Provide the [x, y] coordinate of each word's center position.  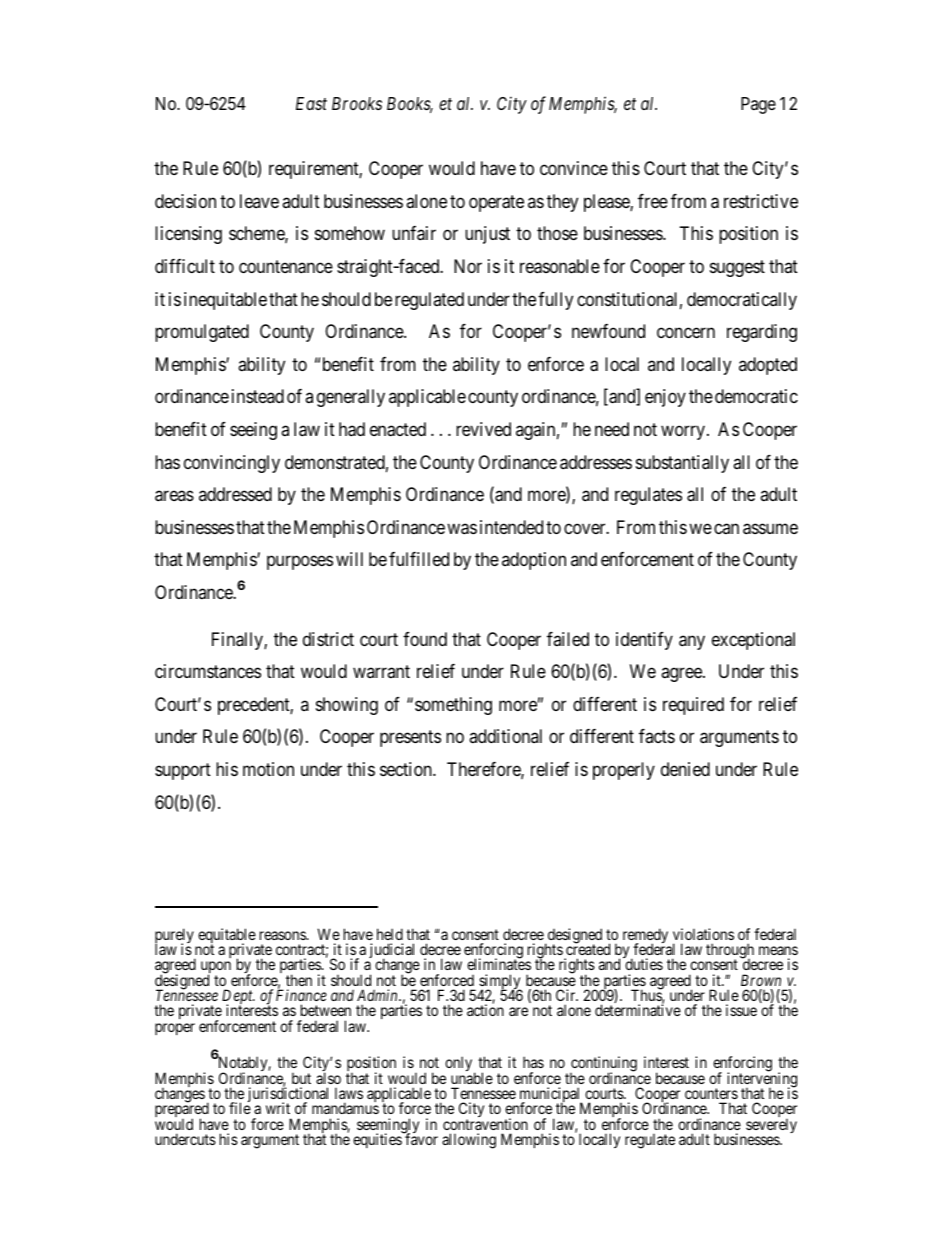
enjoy [665, 398]
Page [758, 105]
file [240, 1108]
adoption [534, 561]
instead [258, 396]
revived [483, 429]
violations [703, 934]
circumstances [208, 671]
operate [496, 203]
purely [174, 937]
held [390, 934]
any [692, 642]
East [311, 103]
